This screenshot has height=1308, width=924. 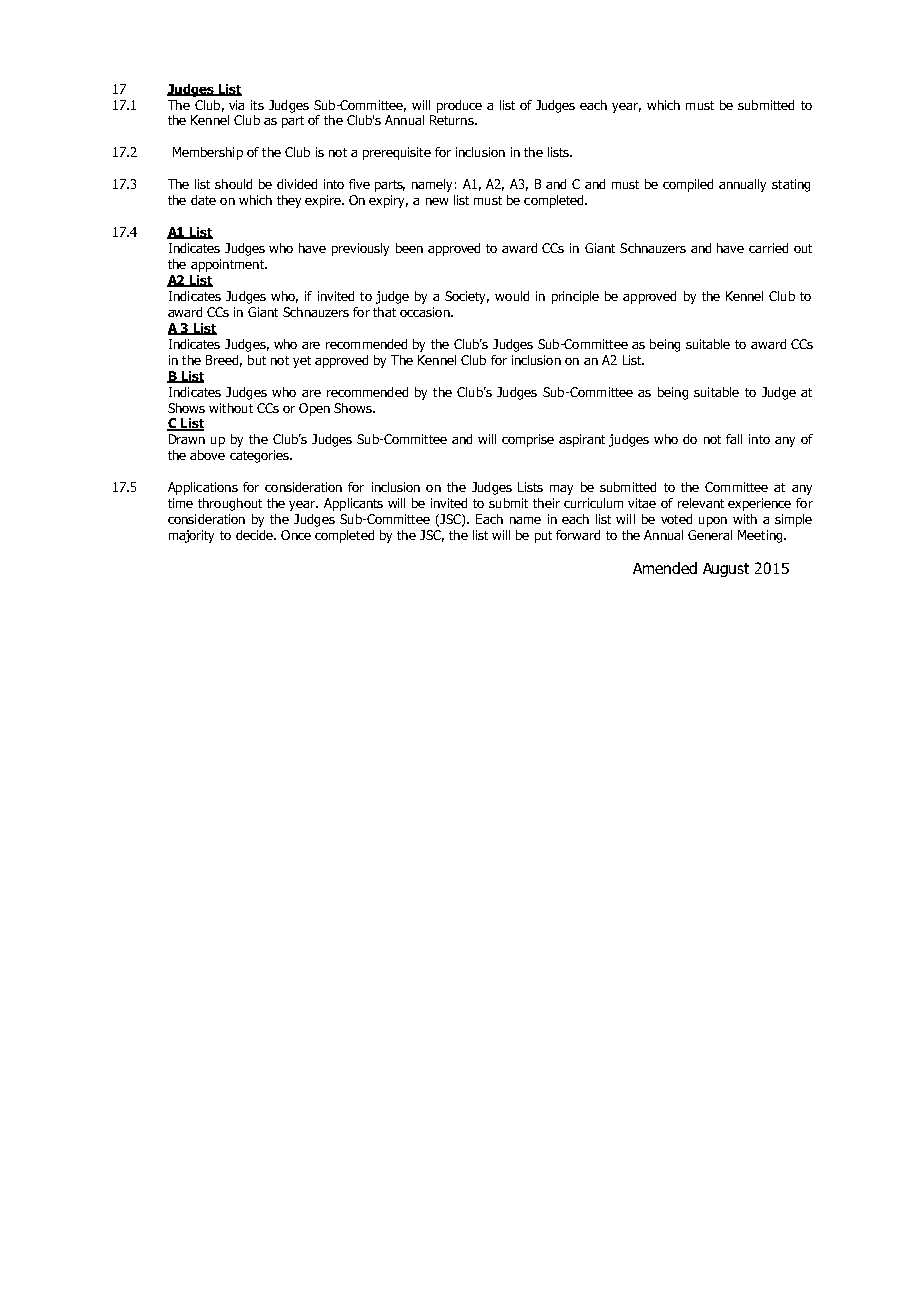 I want to click on its, so click(x=257, y=105).
